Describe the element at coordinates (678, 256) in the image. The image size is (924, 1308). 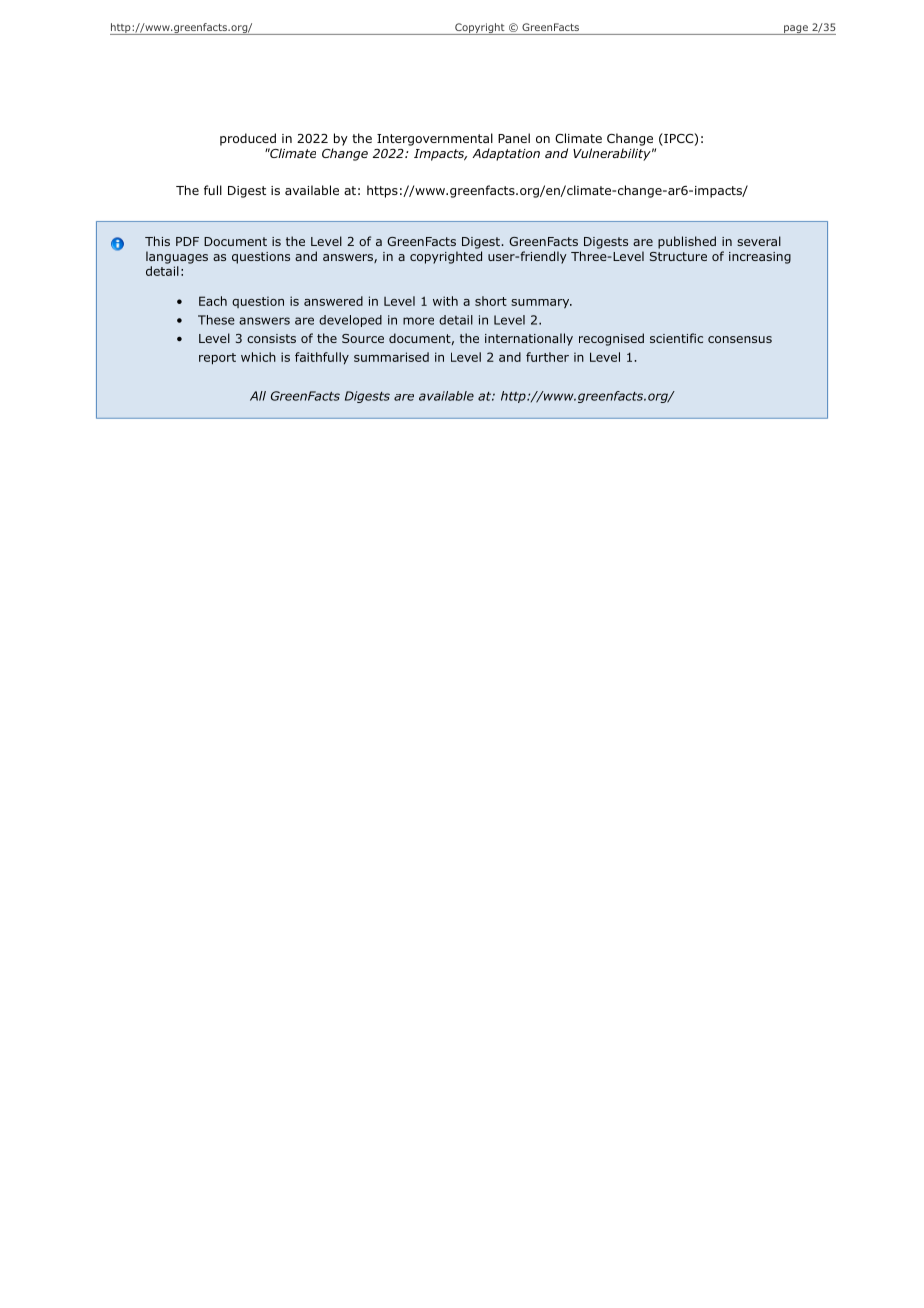
I see `Structure` at that location.
